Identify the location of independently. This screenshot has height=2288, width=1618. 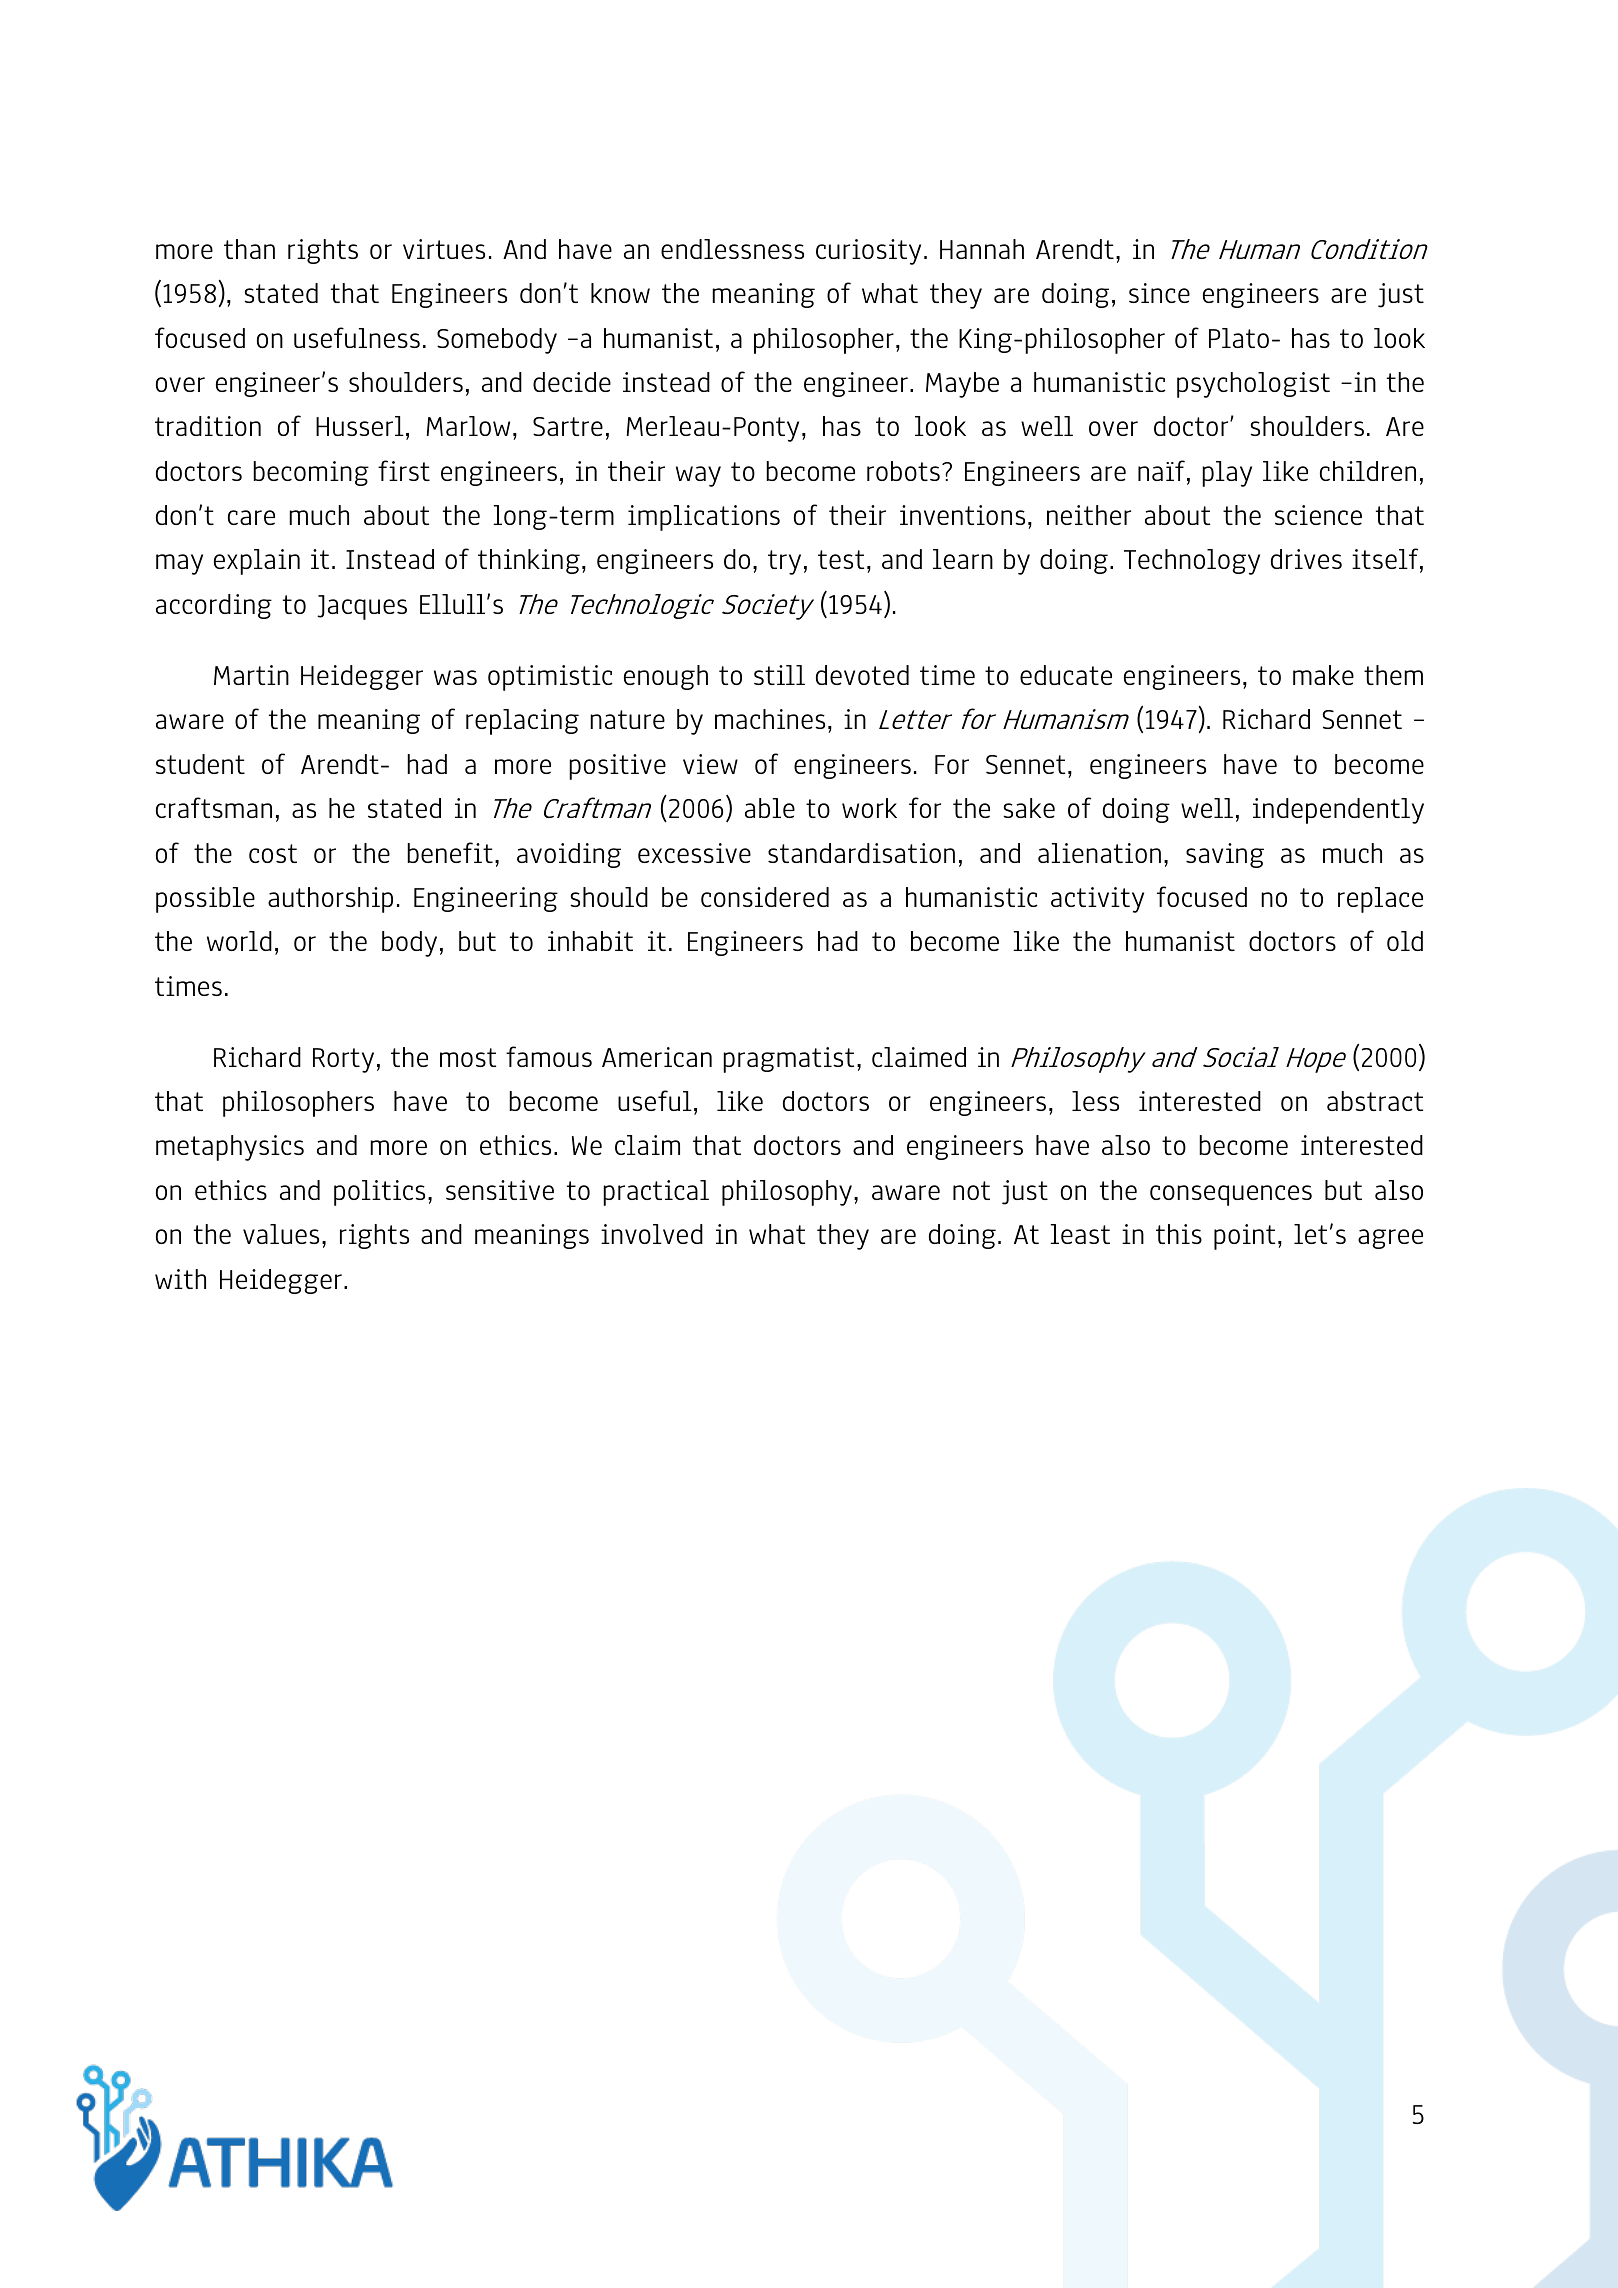
(1338, 811).
